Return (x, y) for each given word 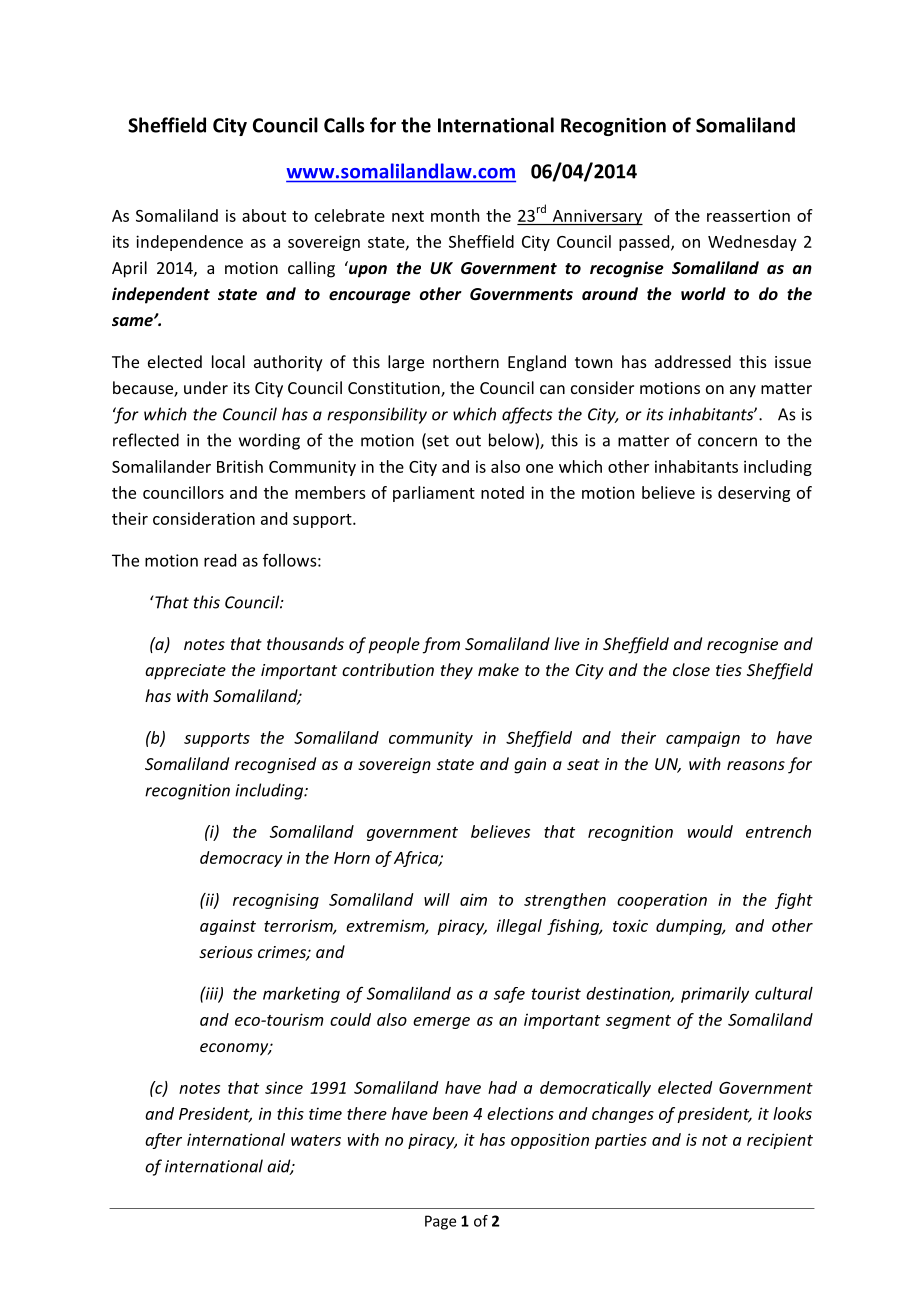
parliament (434, 494)
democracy (241, 859)
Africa (417, 859)
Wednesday (752, 243)
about (264, 215)
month (455, 215)
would (710, 831)
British (240, 466)
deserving (754, 494)
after (163, 1141)
